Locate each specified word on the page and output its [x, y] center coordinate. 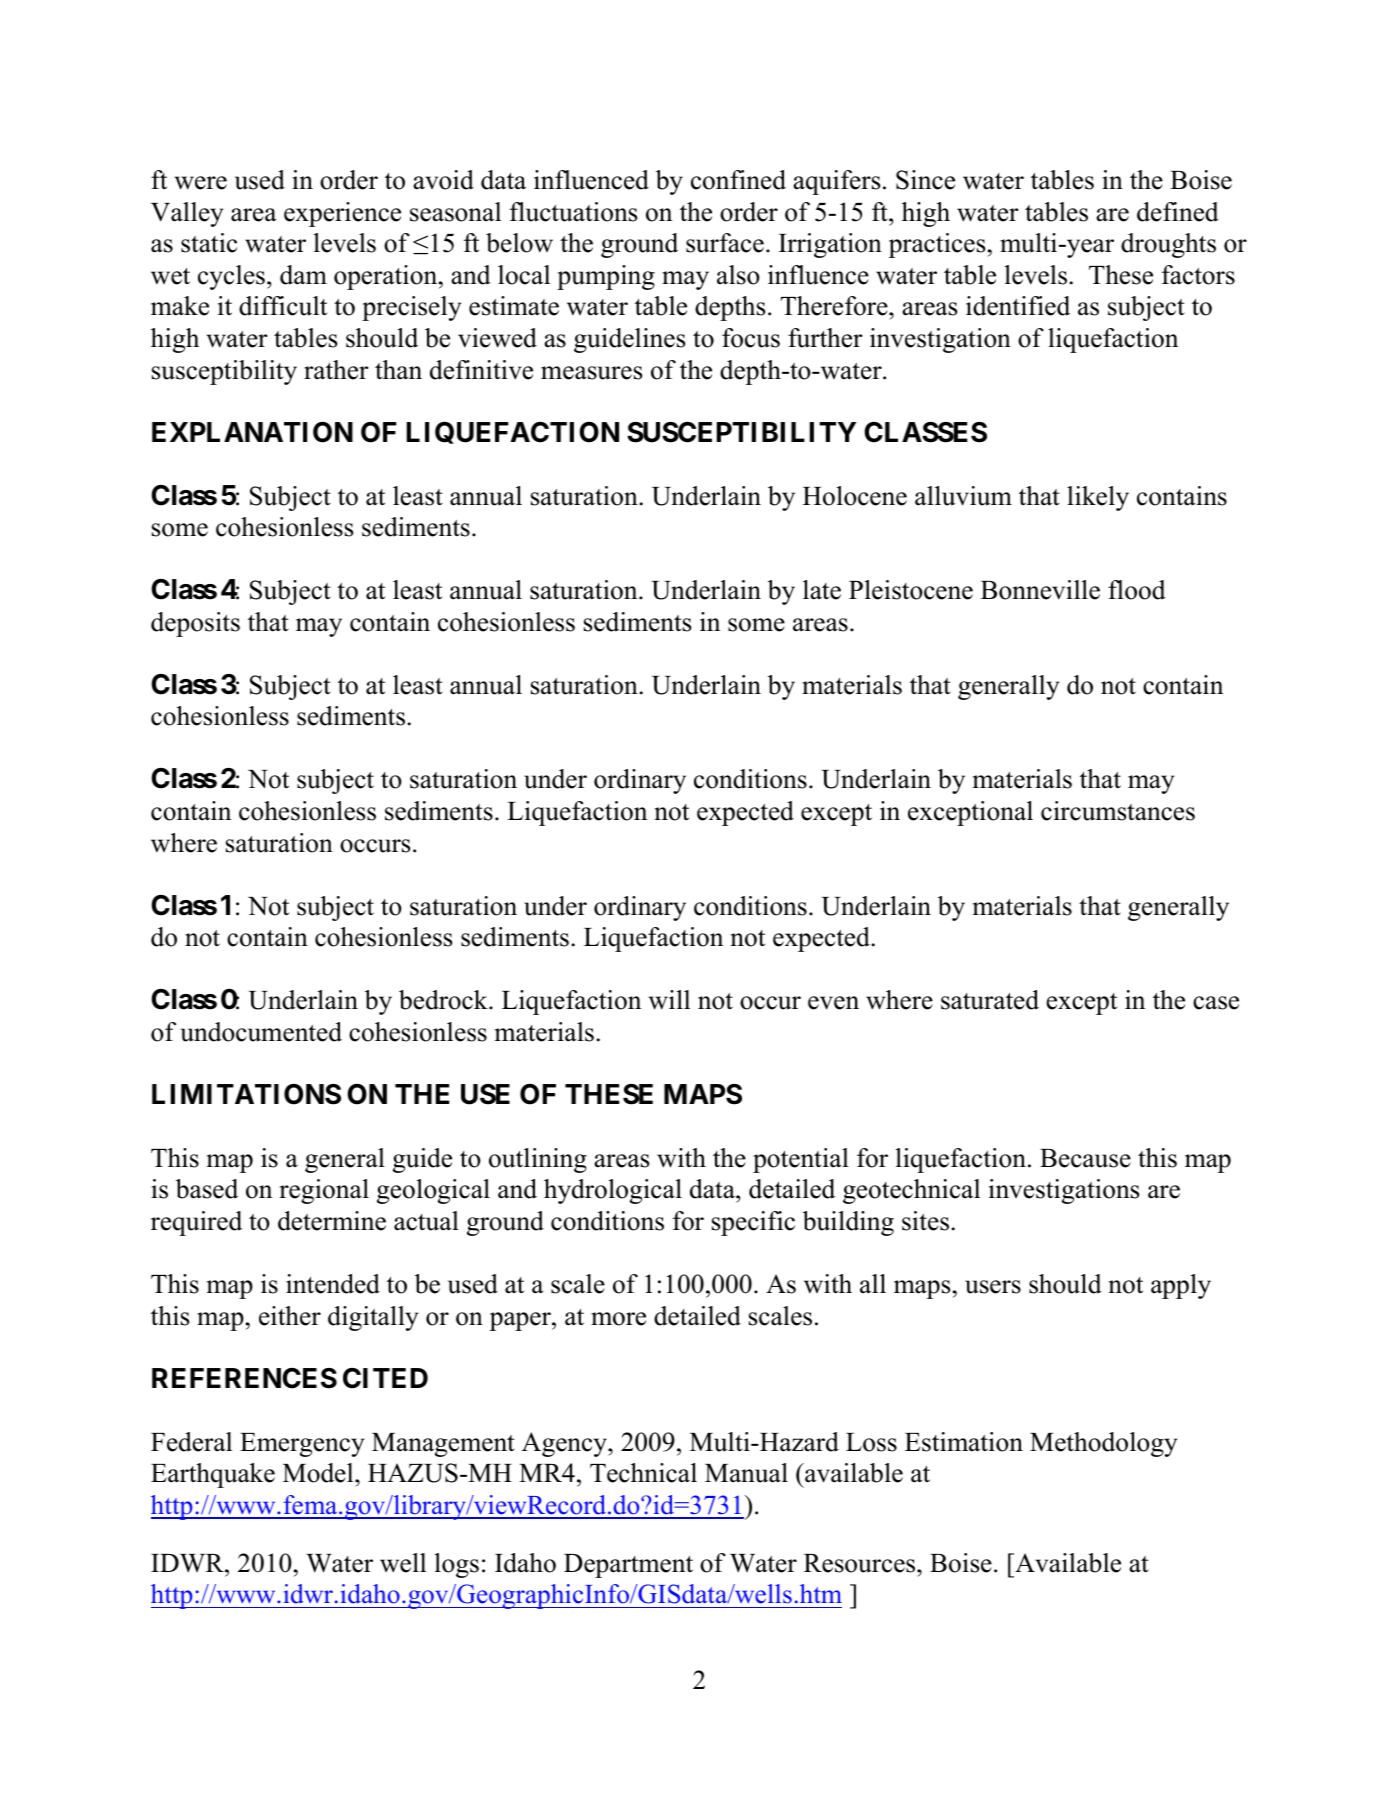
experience [342, 214]
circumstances [1118, 811]
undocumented [261, 1032]
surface [725, 243]
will [669, 1000]
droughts [1168, 245]
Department [628, 1566]
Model [319, 1473]
